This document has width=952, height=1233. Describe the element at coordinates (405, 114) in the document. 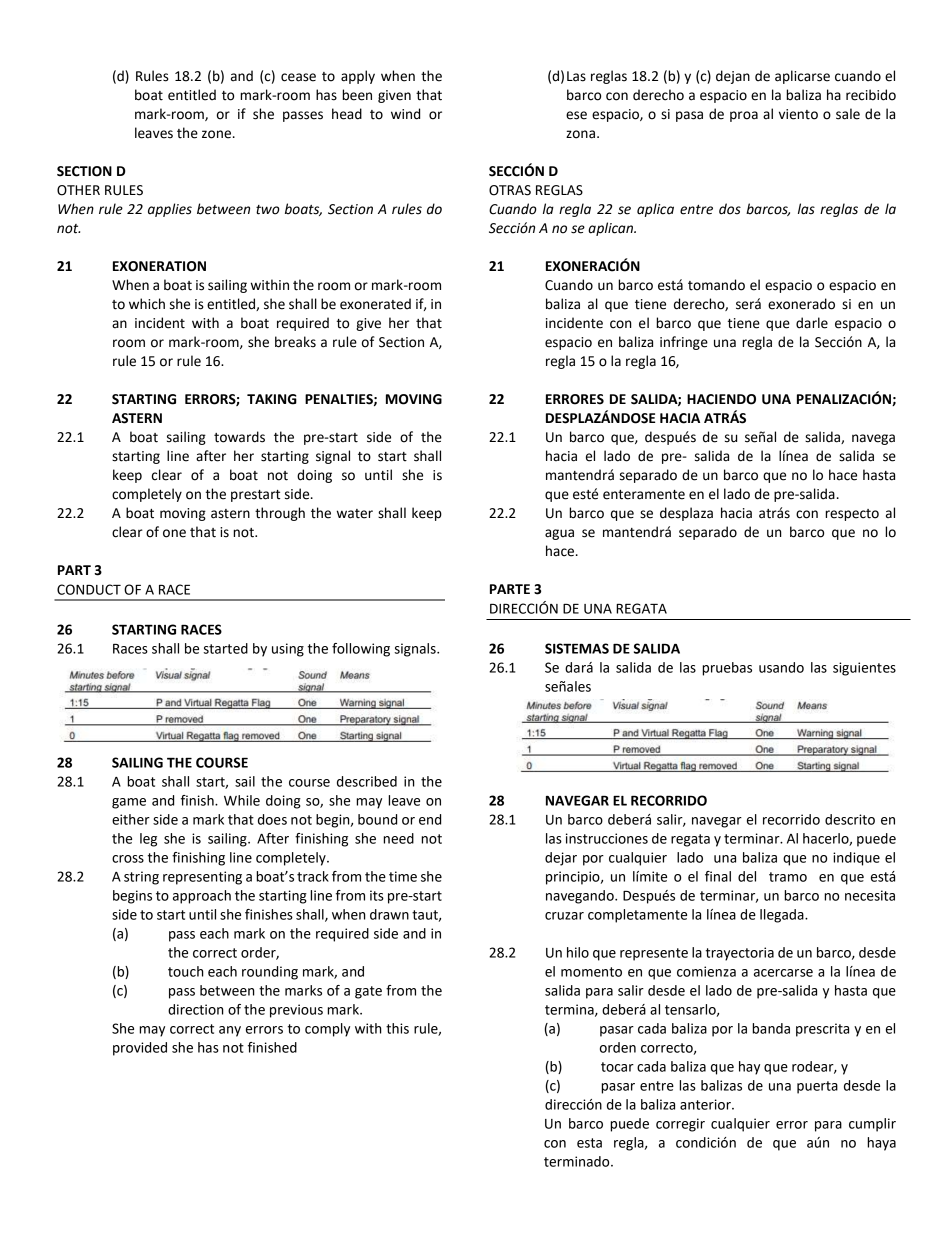

I see `wind` at that location.
